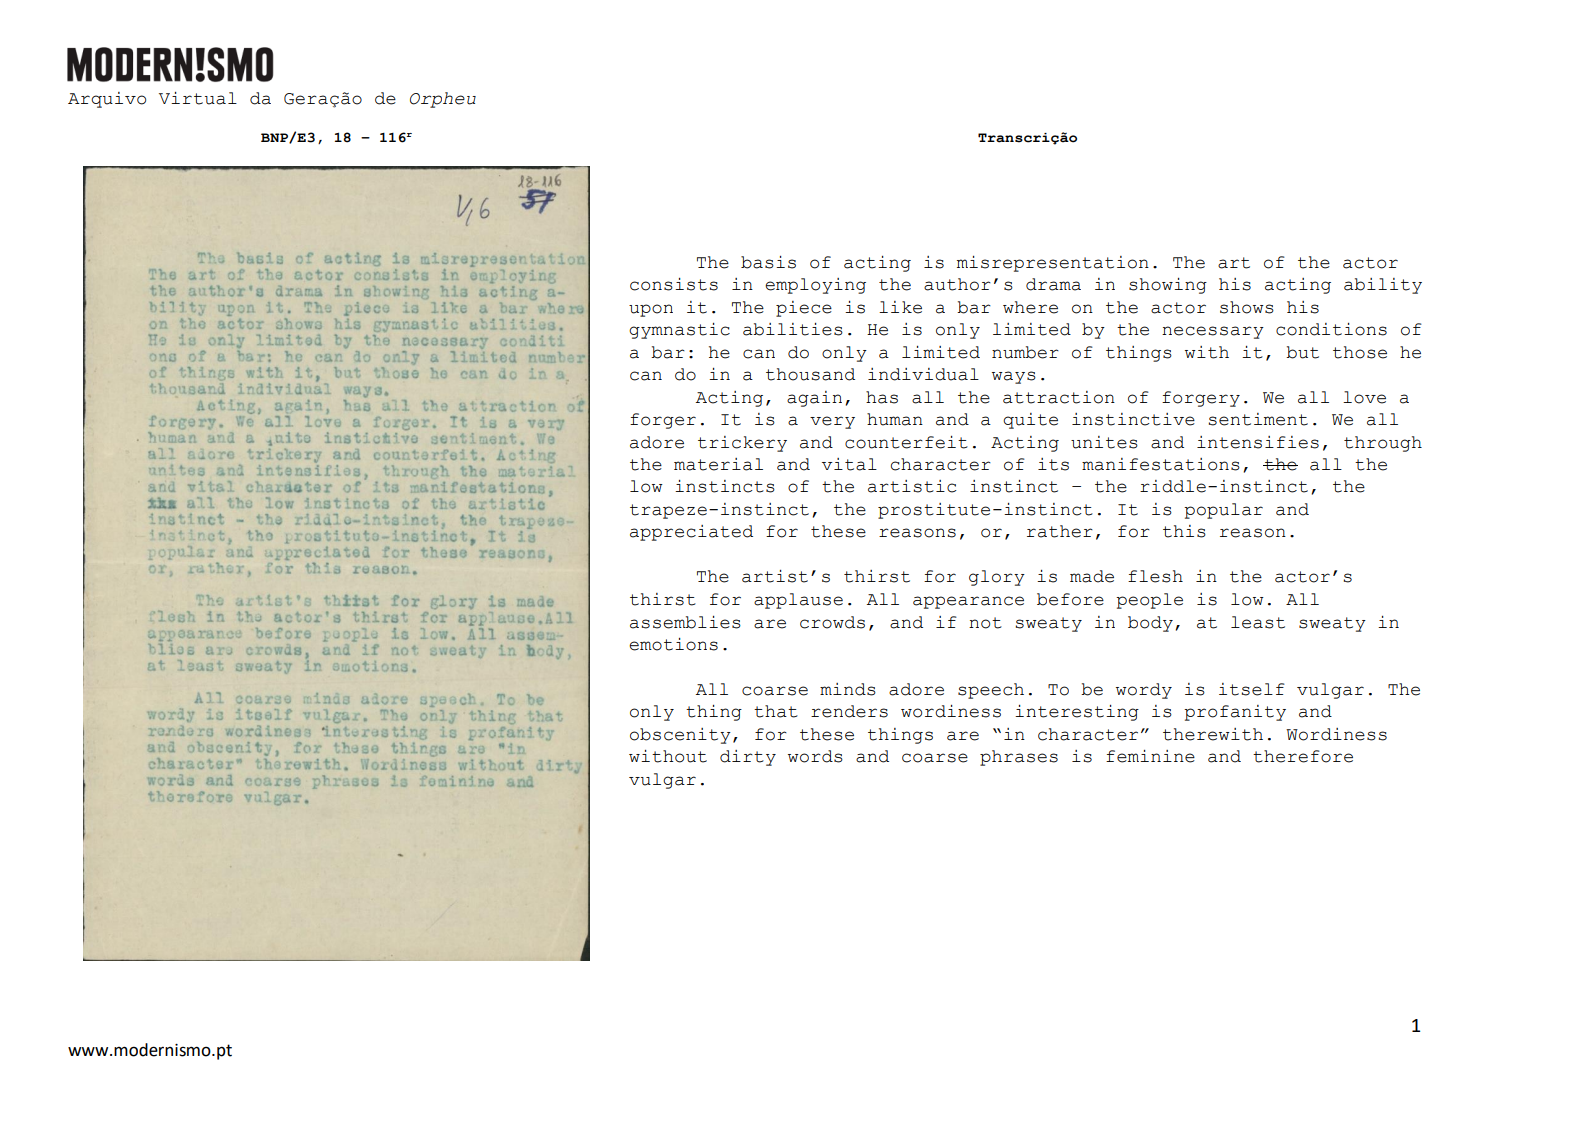  I want to click on applause, so click(798, 601).
